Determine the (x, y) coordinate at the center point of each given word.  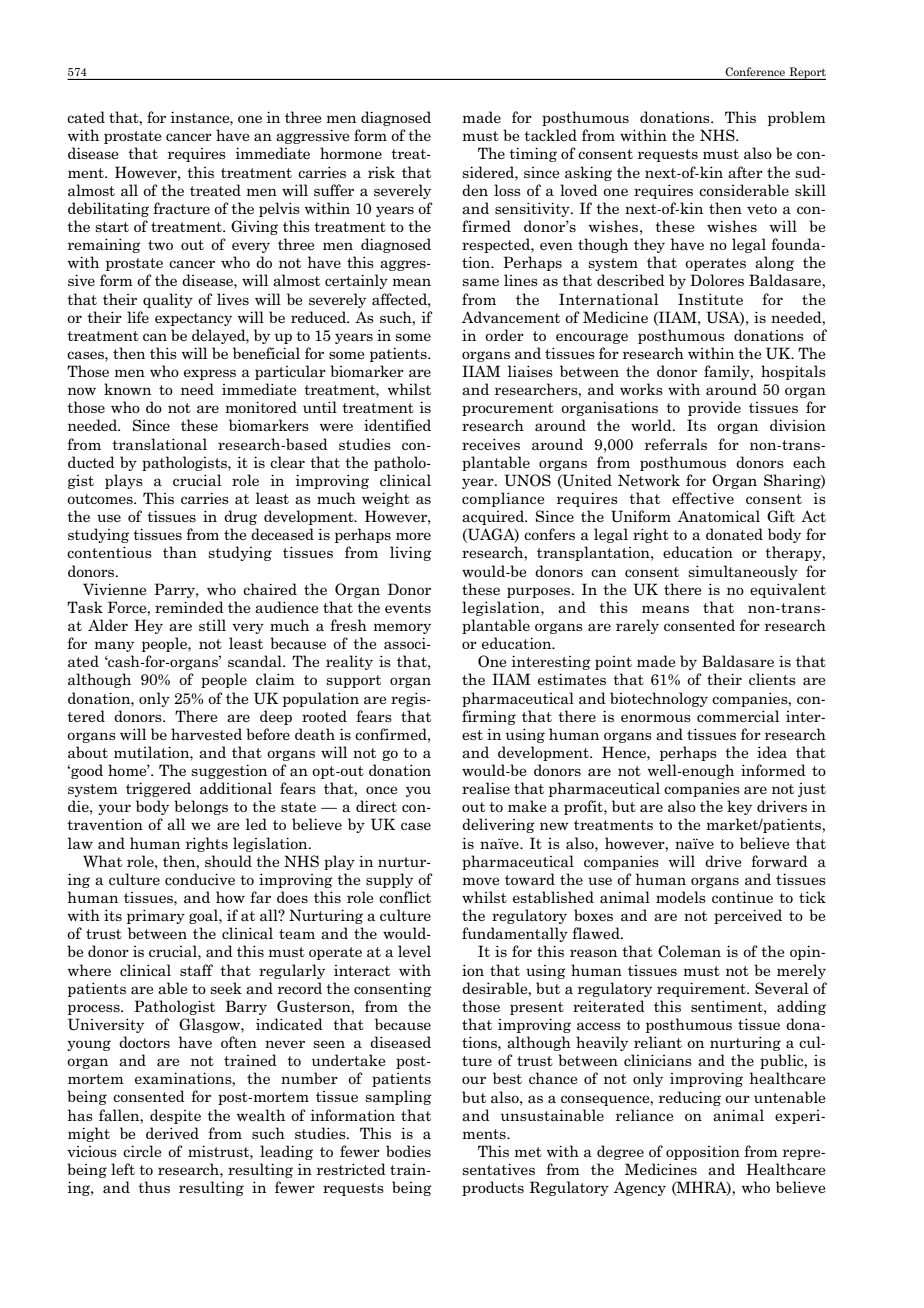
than (180, 552)
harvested (206, 734)
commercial (738, 716)
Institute (710, 299)
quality (168, 300)
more (413, 536)
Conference (755, 71)
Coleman (689, 951)
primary (156, 916)
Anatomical (719, 516)
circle (142, 1151)
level (414, 951)
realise (486, 788)
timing (533, 154)
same (480, 282)
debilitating (108, 209)
